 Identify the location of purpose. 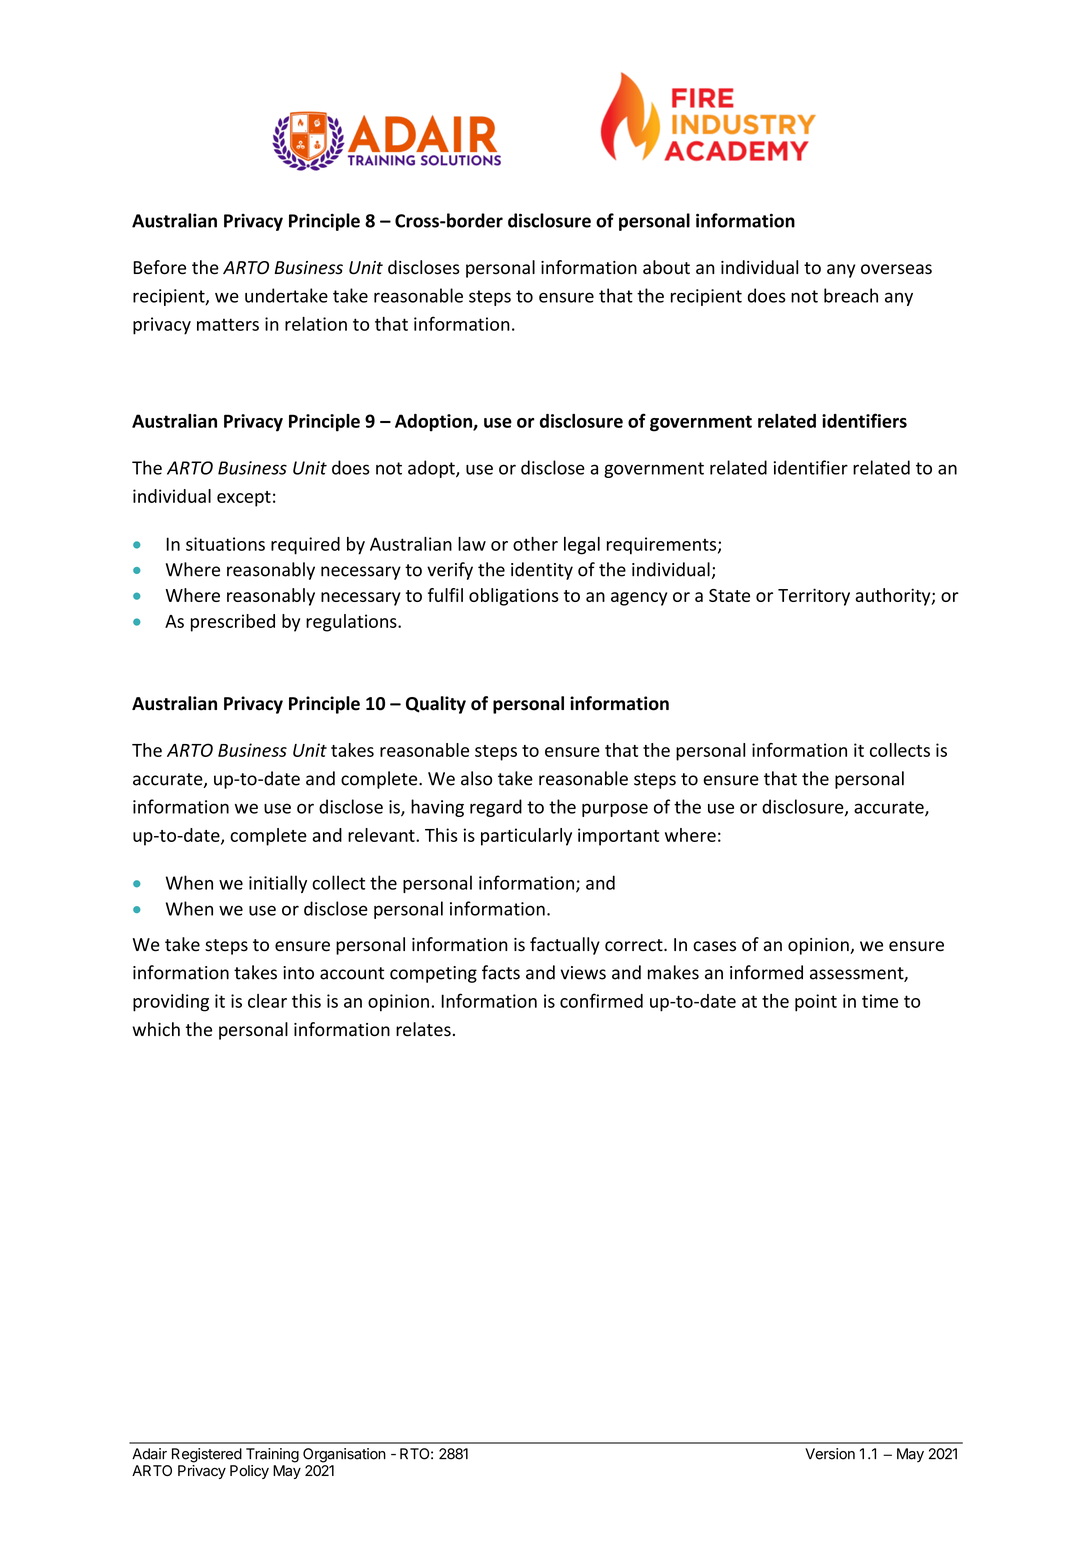
(615, 810).
